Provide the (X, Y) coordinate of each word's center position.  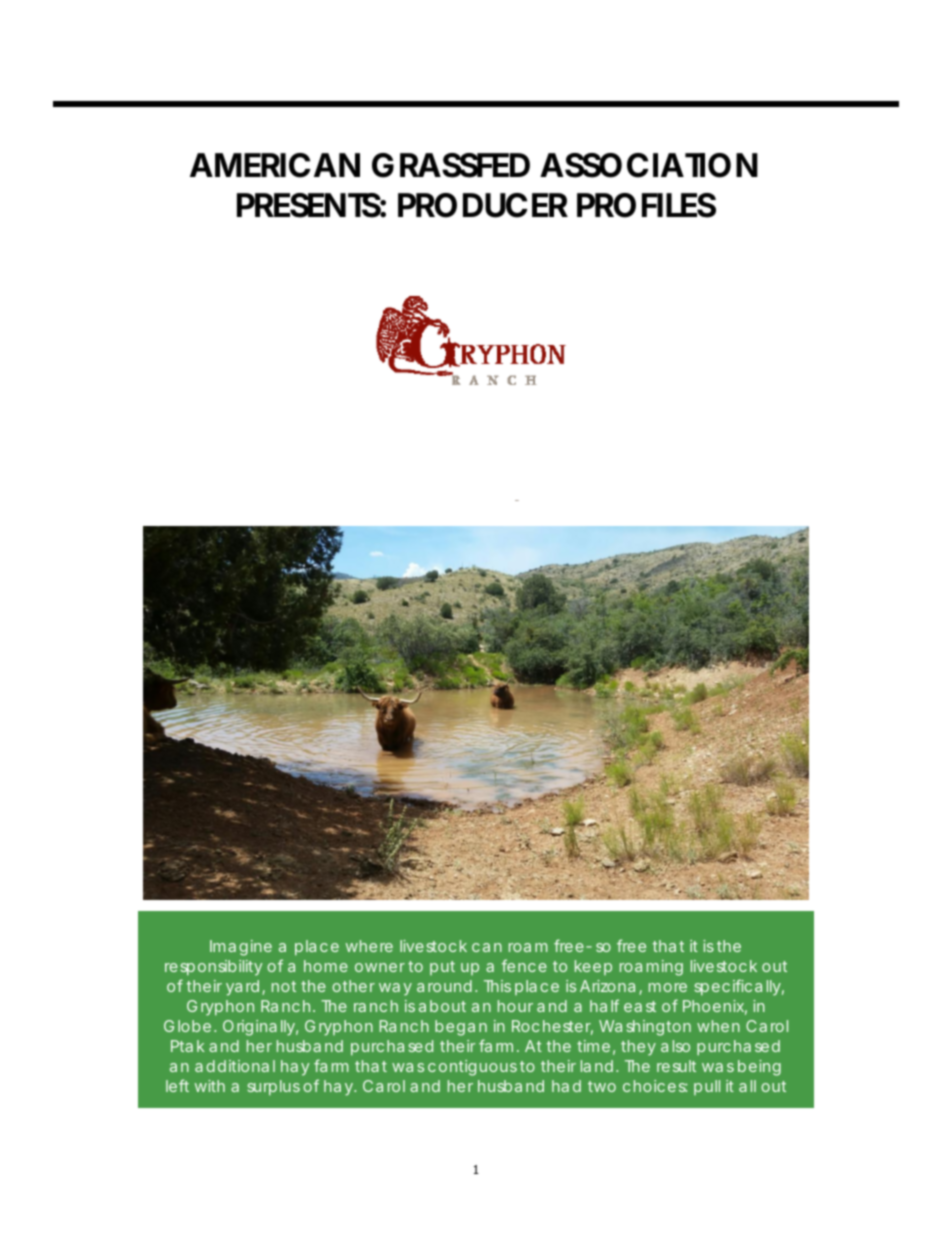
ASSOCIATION (649, 165)
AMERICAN (275, 165)
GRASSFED (451, 165)
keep (593, 967)
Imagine (241, 948)
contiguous (472, 1068)
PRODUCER (483, 205)
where (369, 946)
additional (235, 1066)
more (668, 987)
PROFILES (646, 205)
